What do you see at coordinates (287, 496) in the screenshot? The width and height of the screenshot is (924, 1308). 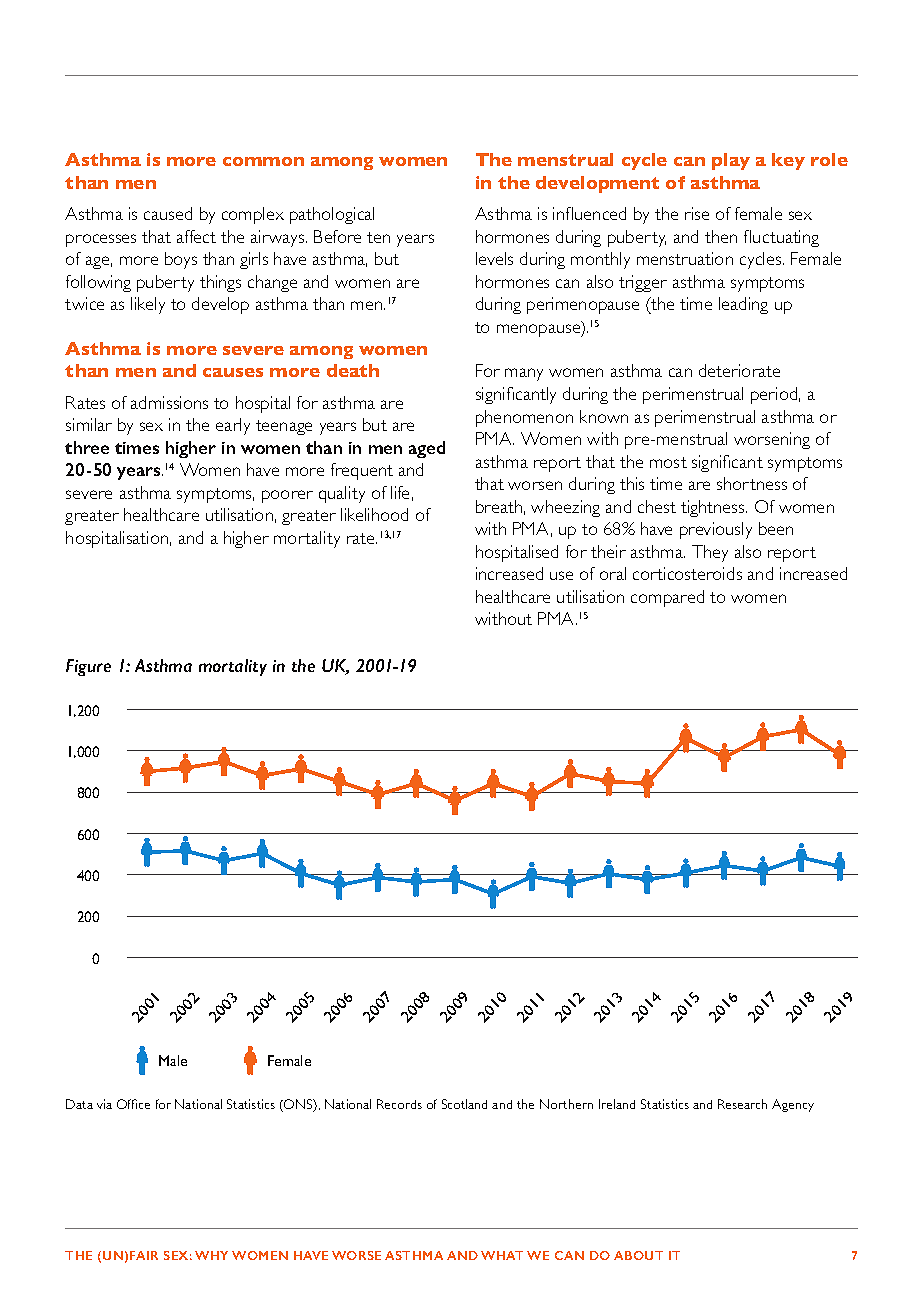 I see `poorer` at bounding box center [287, 496].
